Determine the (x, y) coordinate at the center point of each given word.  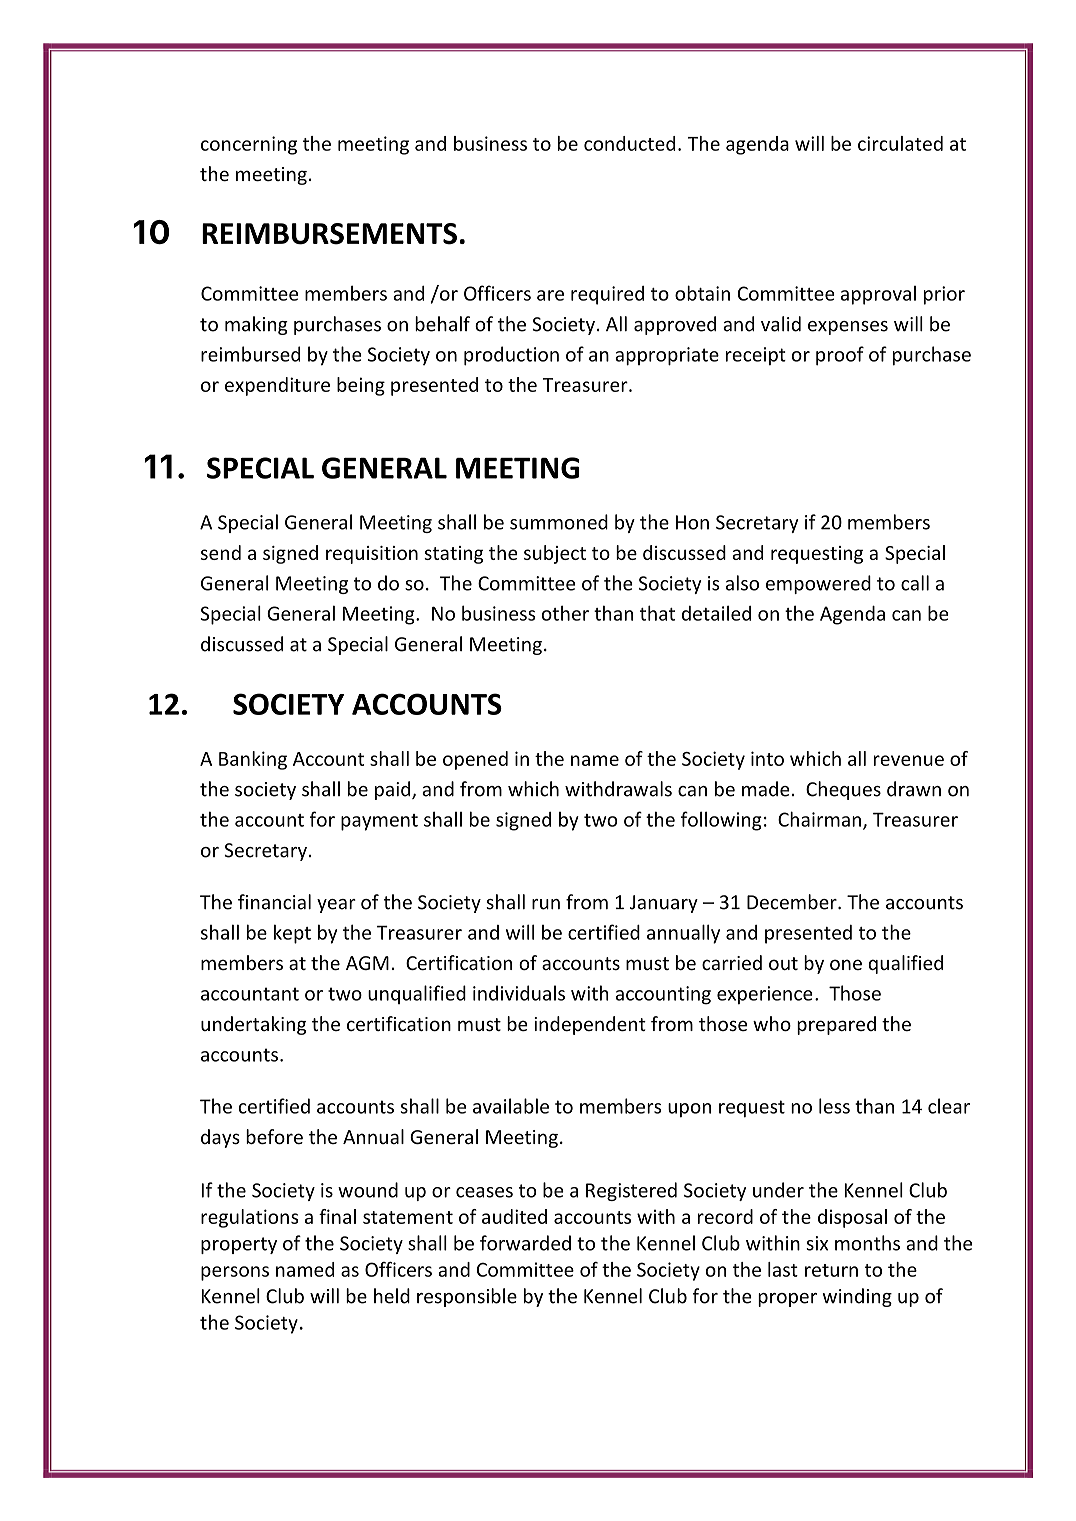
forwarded (525, 1243)
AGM (367, 963)
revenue (909, 760)
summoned (559, 522)
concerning (249, 145)
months (867, 1243)
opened (475, 760)
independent (590, 1025)
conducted (629, 143)
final (337, 1216)
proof (840, 356)
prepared (836, 1025)
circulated (900, 143)
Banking (253, 760)
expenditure (277, 386)
